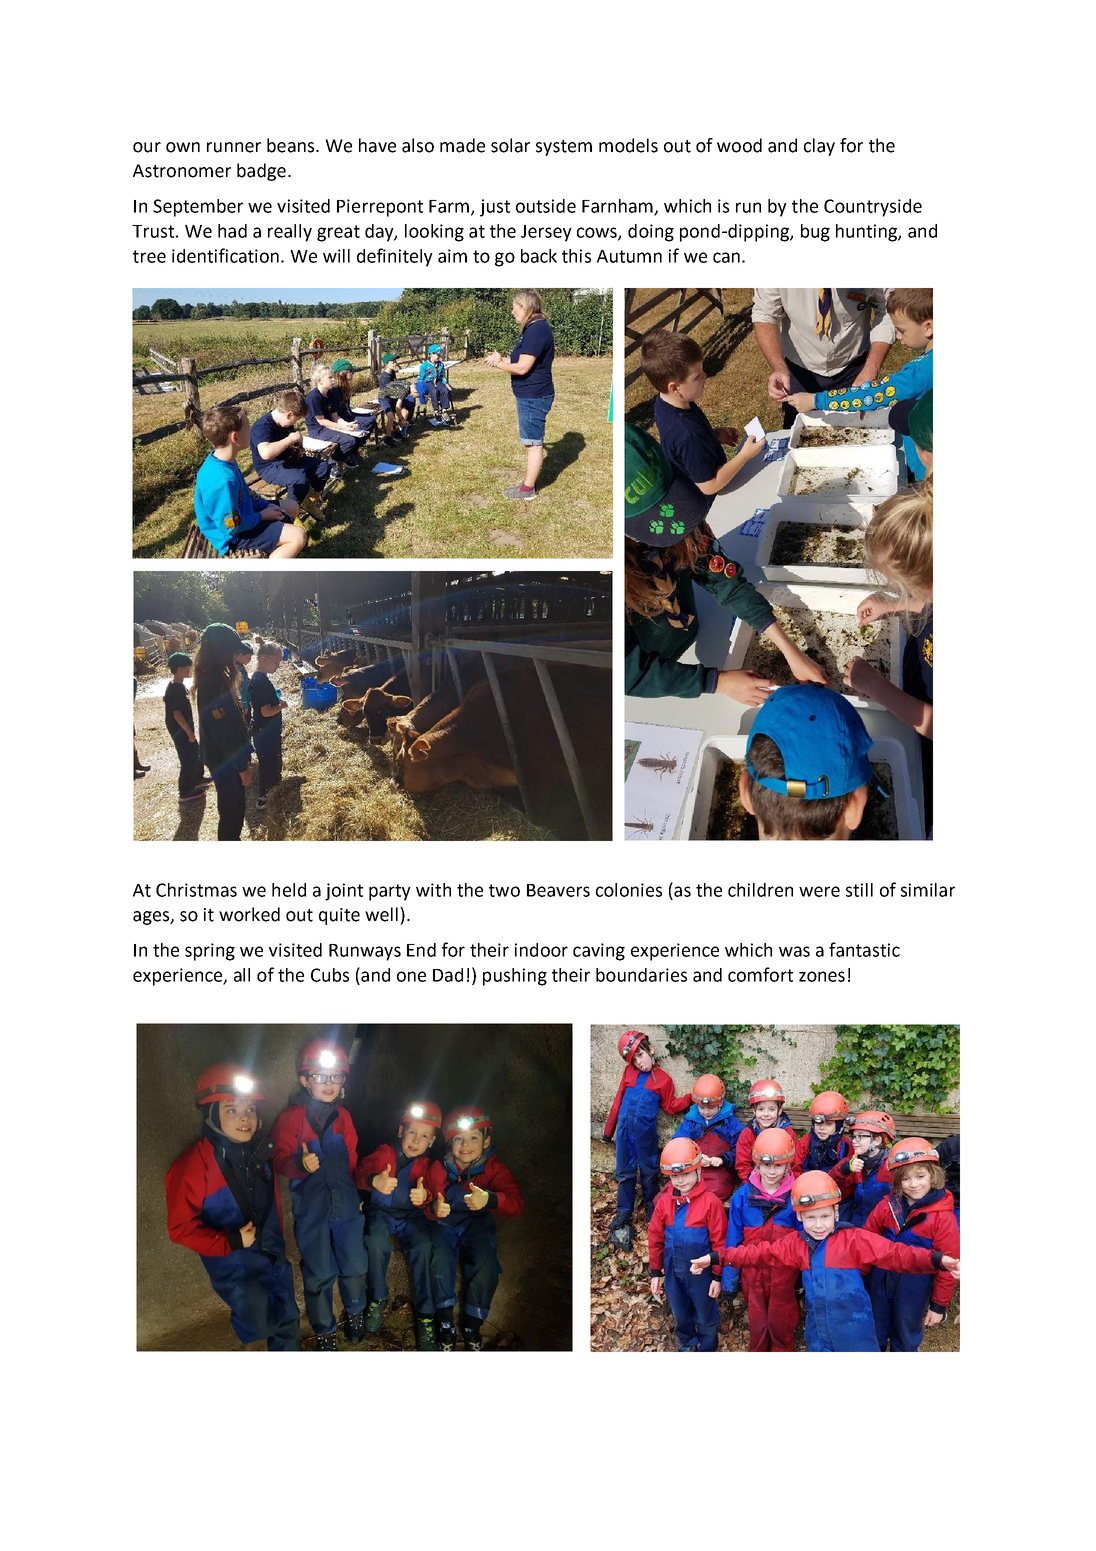  What do you see at coordinates (261, 172) in the screenshot?
I see `badge` at bounding box center [261, 172].
